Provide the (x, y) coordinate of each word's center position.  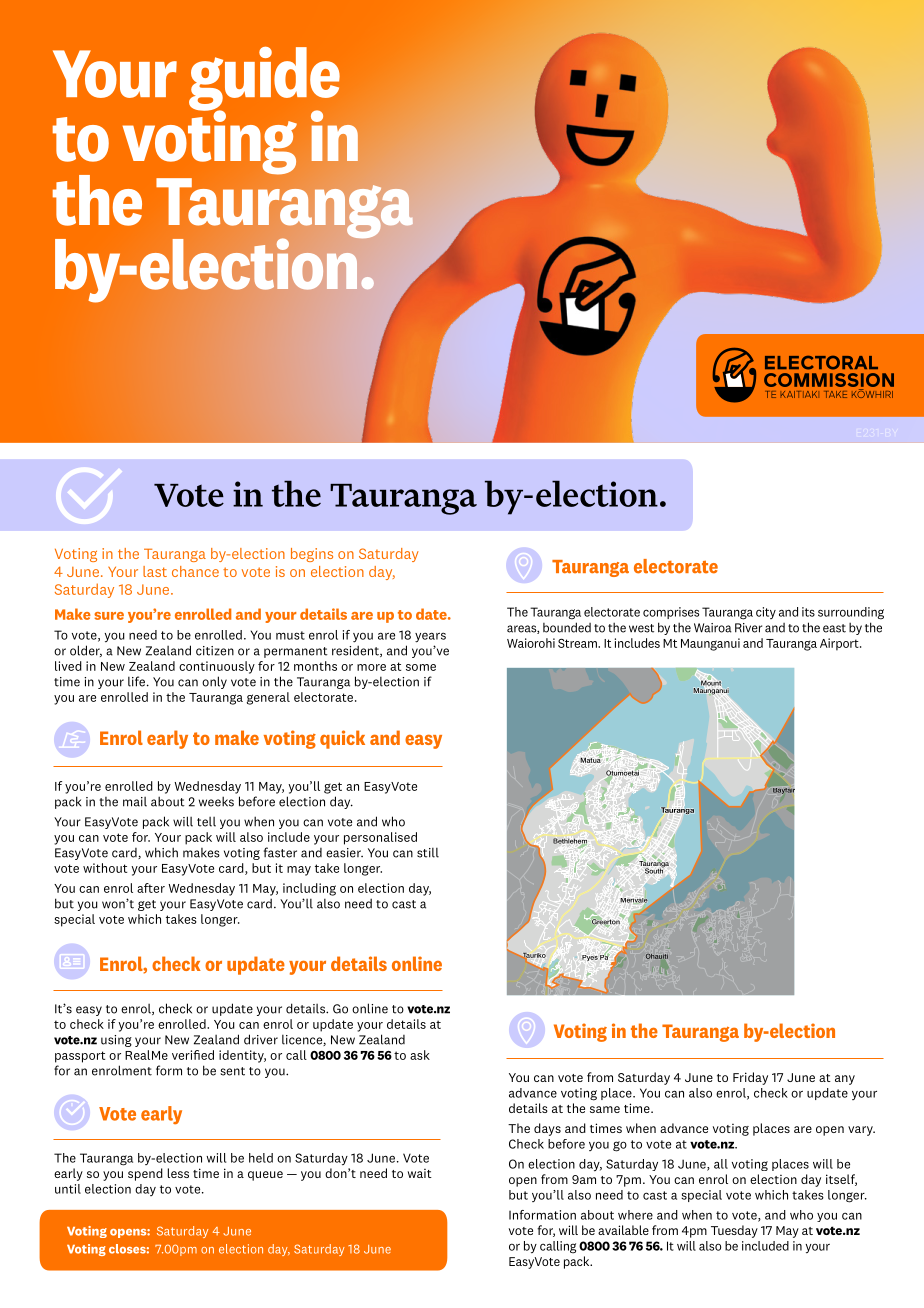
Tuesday (734, 1231)
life (136, 681)
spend (145, 1174)
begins (312, 555)
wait (420, 1173)
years (430, 637)
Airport (840, 644)
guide (264, 79)
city (766, 613)
